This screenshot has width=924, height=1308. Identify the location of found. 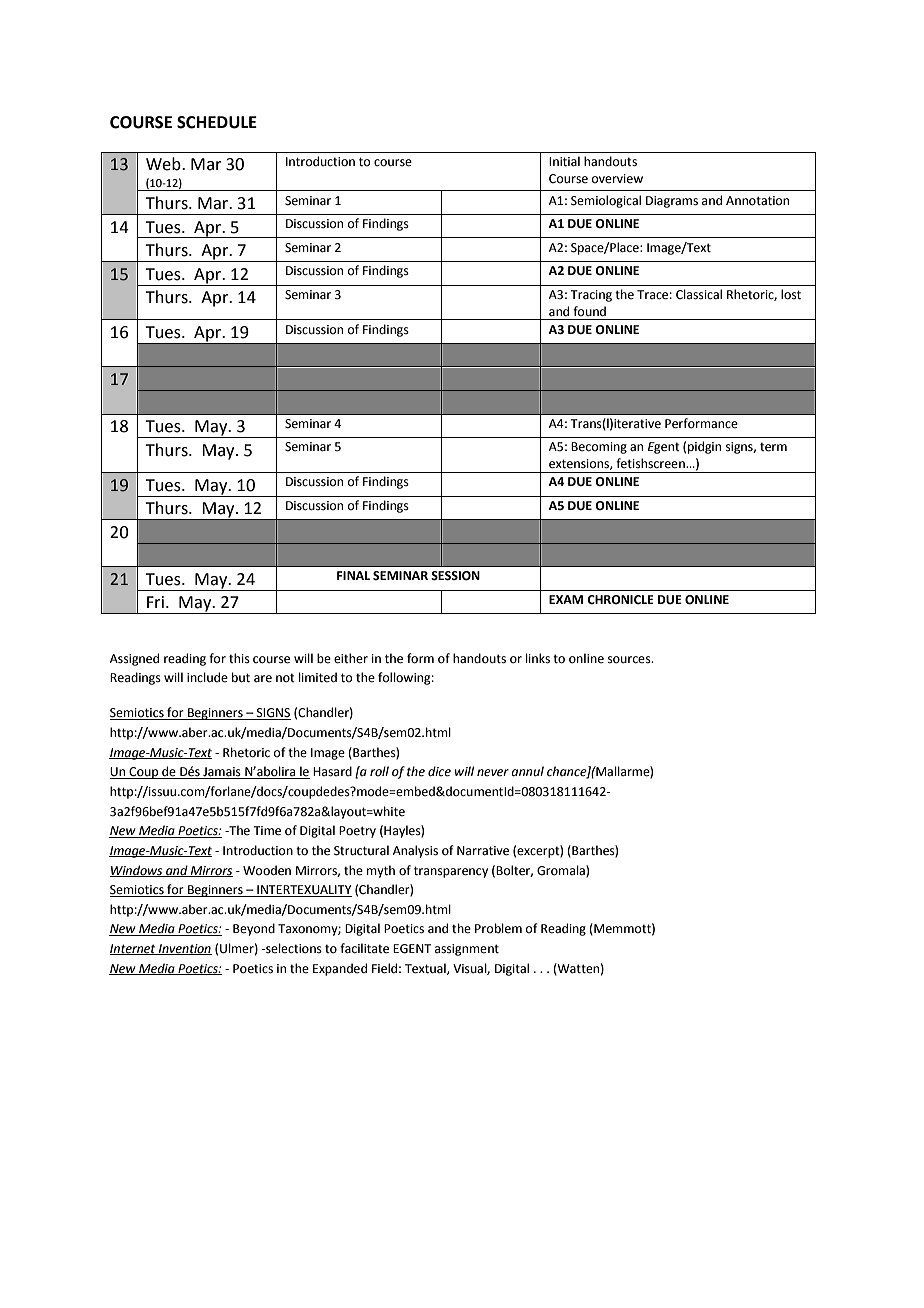
(589, 311).
